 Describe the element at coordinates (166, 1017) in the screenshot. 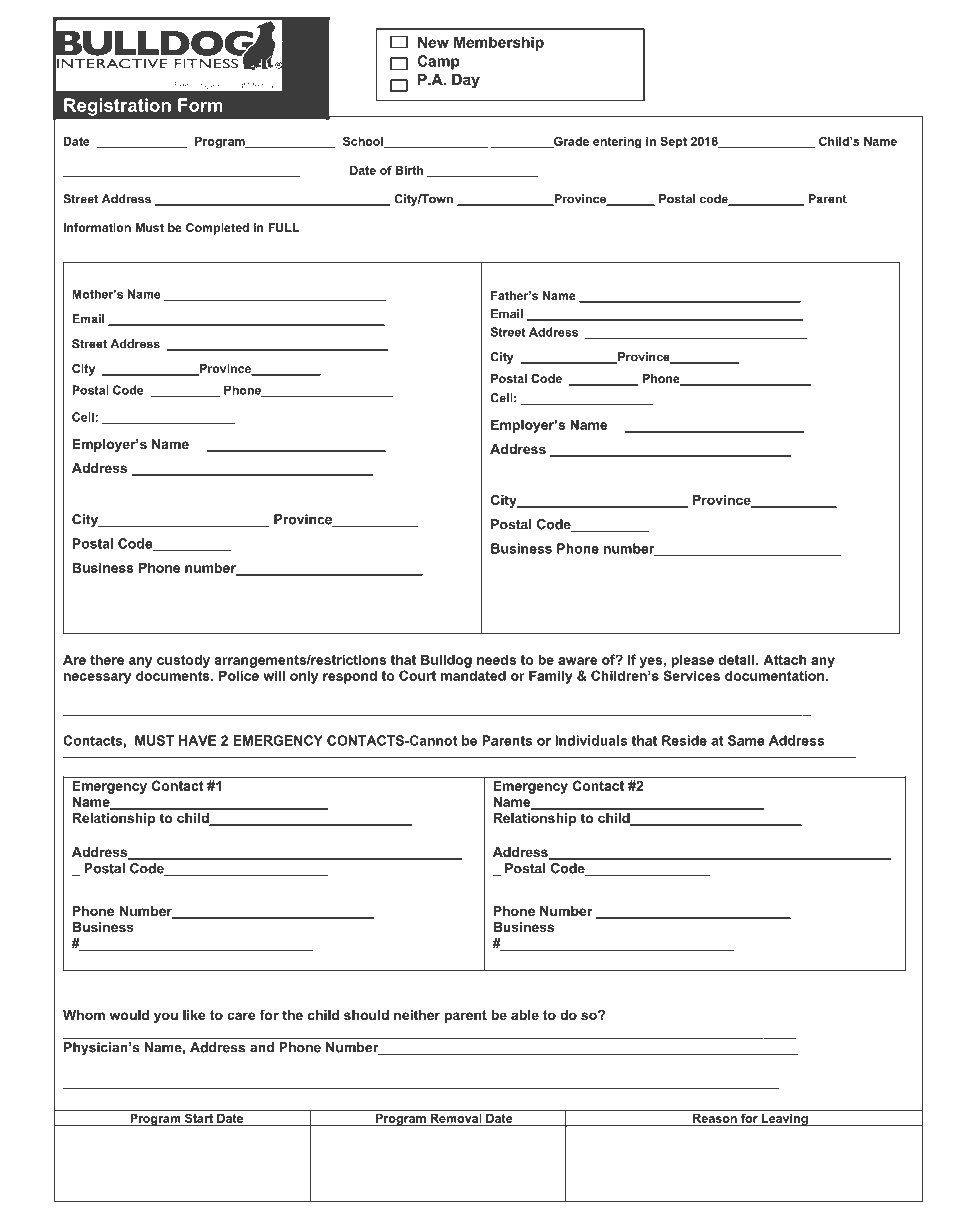

I see `you` at that location.
